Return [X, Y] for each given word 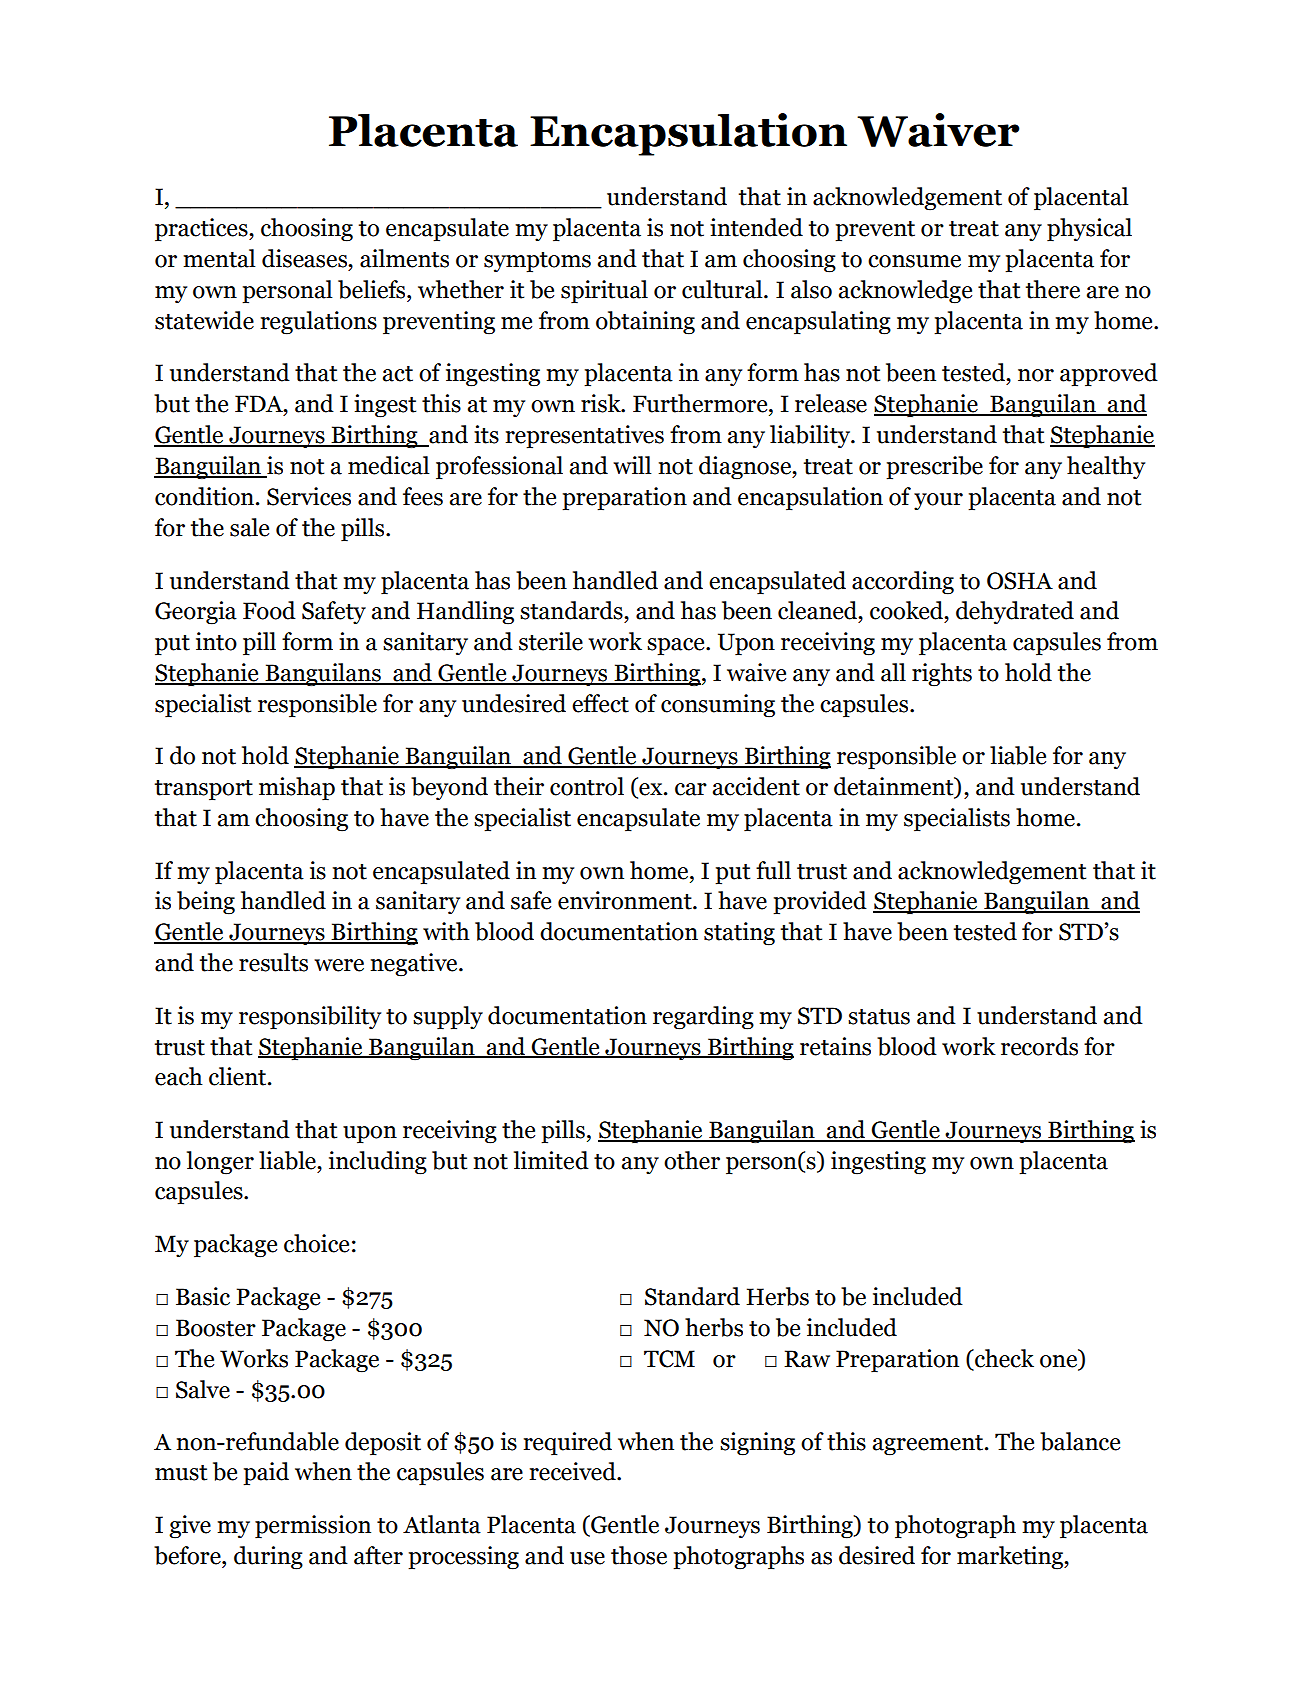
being [206, 902]
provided [820, 903]
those [639, 1555]
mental [219, 258]
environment [626, 900]
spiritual [604, 292]
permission [313, 1527]
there [1053, 289]
